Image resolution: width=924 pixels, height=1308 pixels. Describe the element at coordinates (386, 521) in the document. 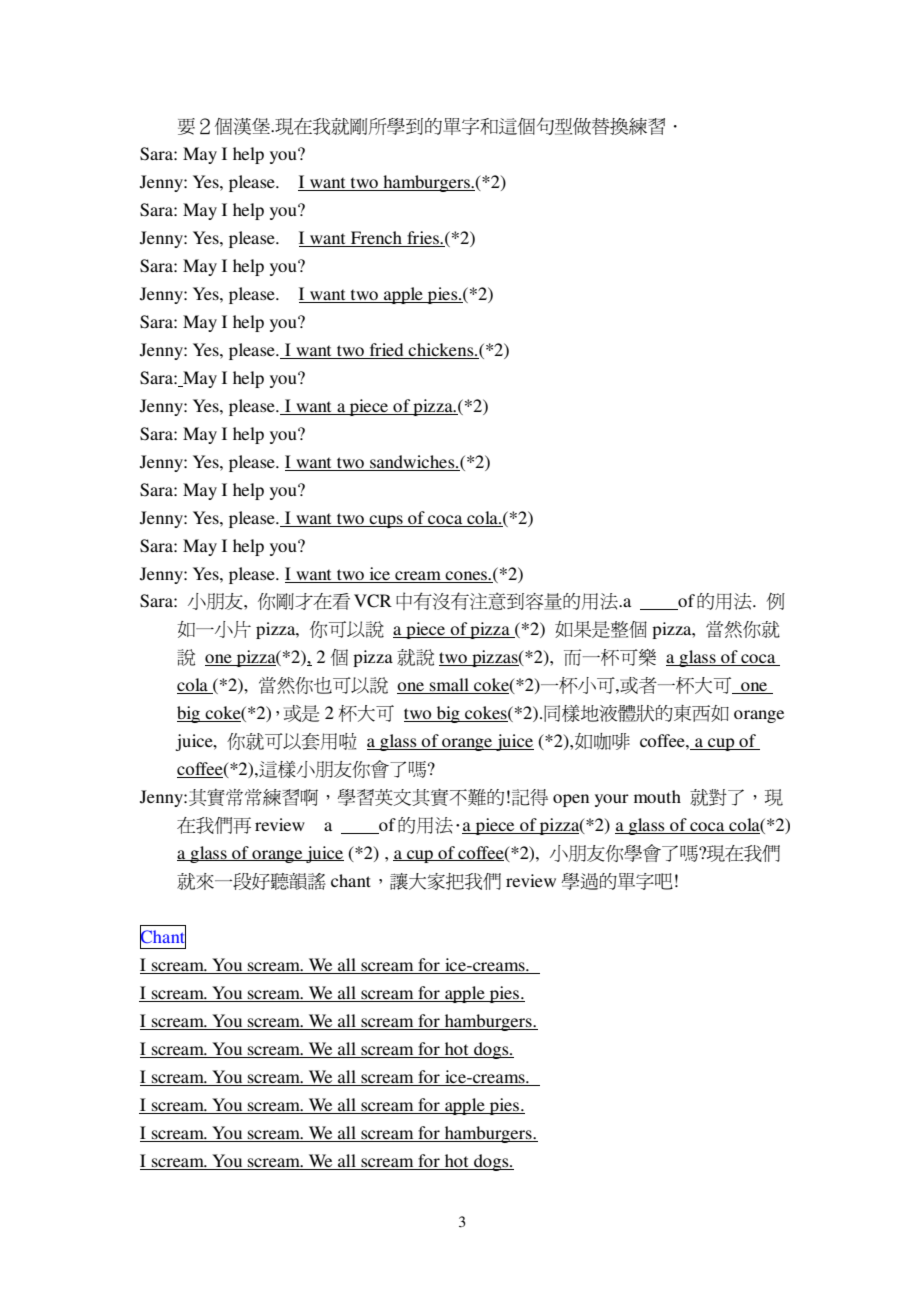

I see `cups` at that location.
